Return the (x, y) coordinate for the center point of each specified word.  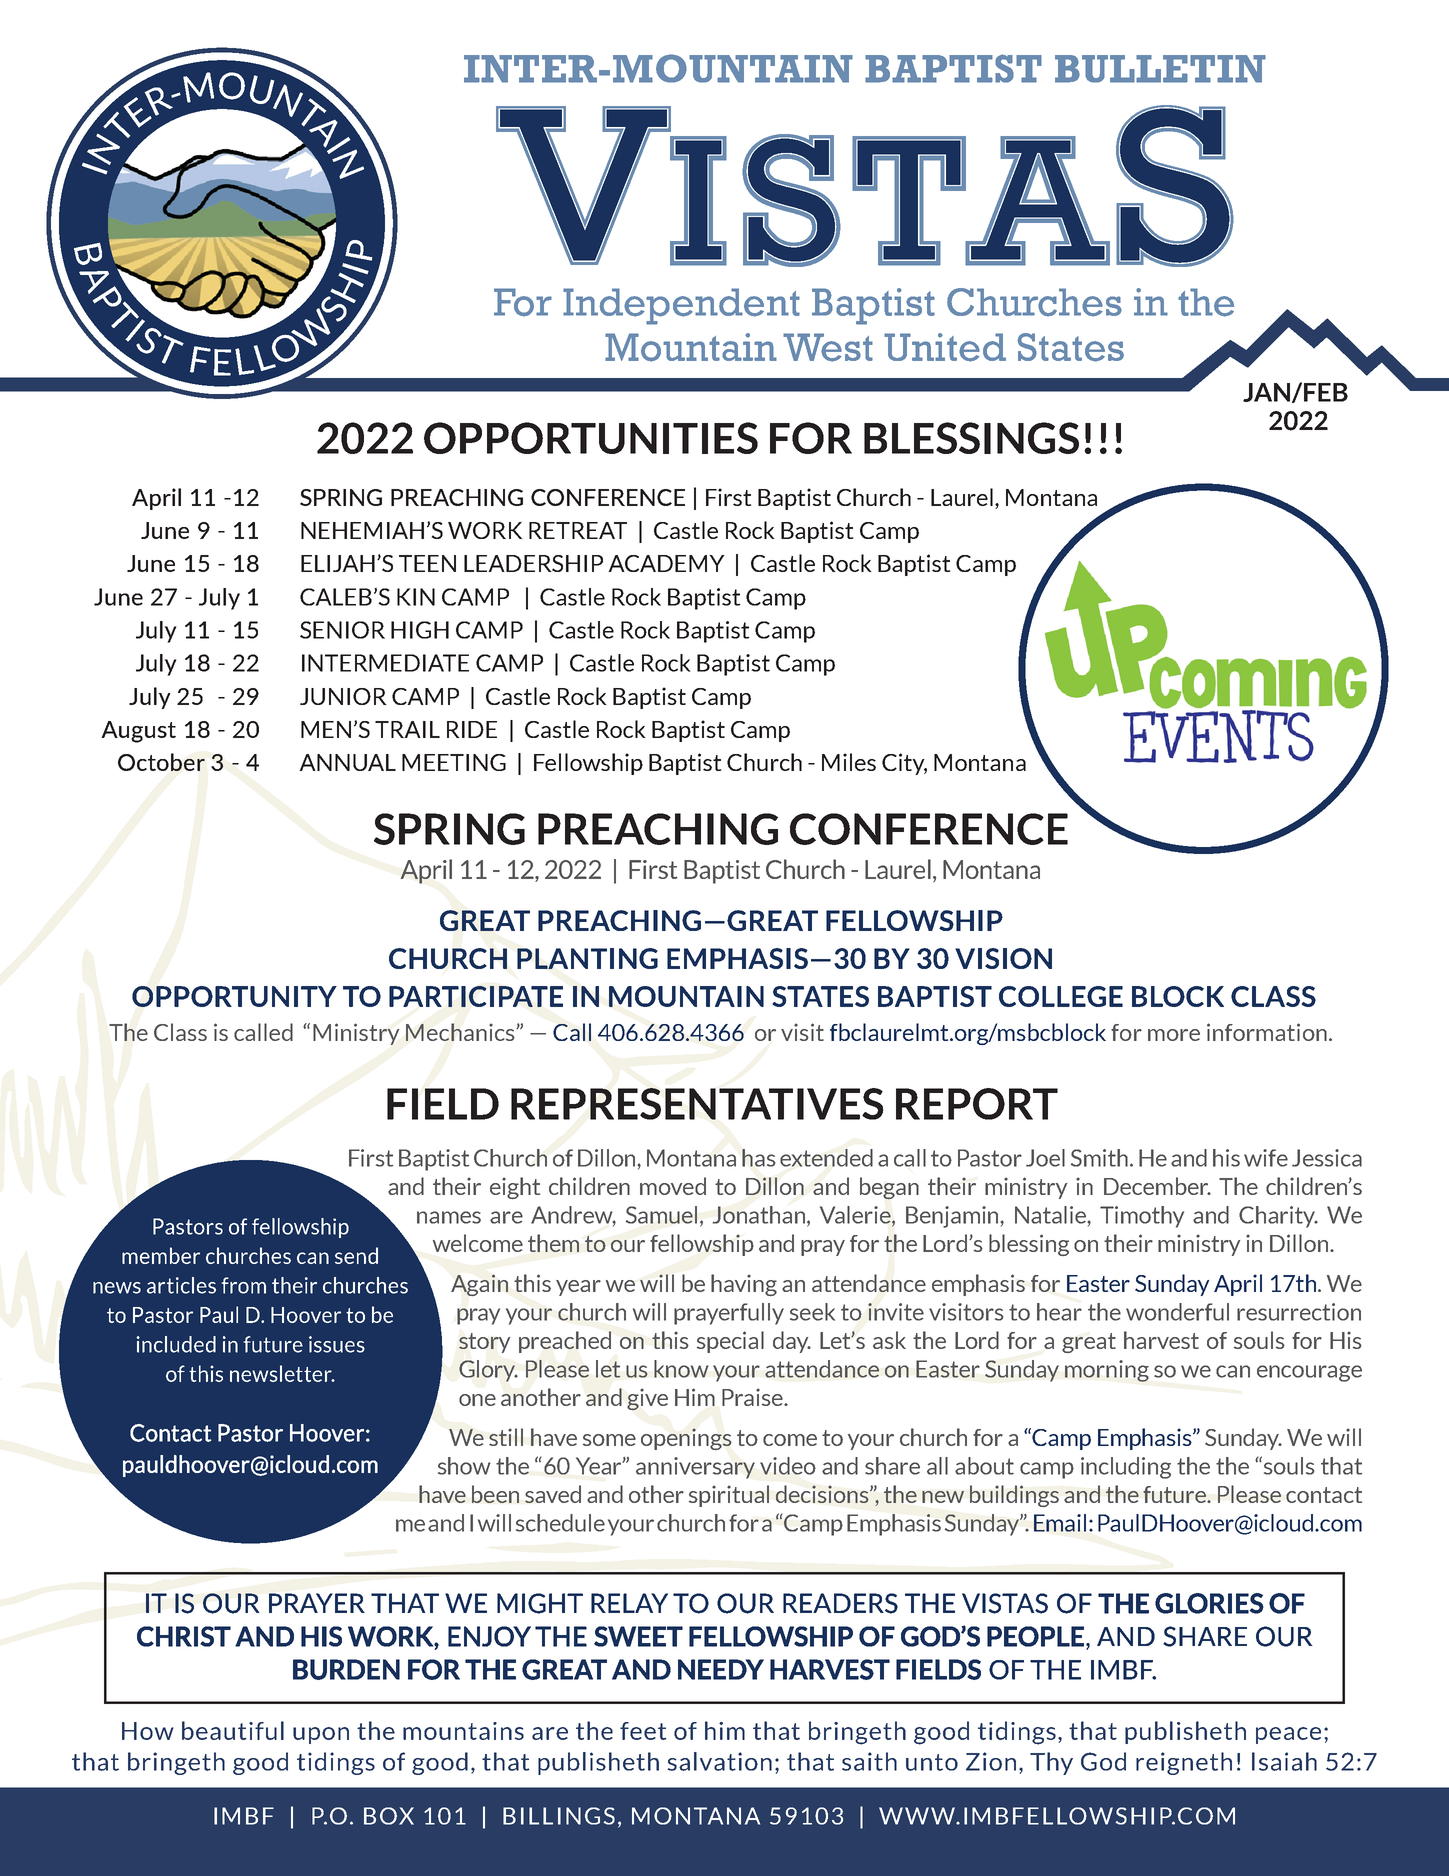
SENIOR (342, 630)
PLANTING (587, 958)
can (1233, 1371)
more (1174, 1035)
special (730, 1342)
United (945, 347)
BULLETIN (1160, 69)
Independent (681, 306)
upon (321, 1735)
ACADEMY (666, 563)
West (828, 347)
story (484, 1343)
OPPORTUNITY (234, 996)
